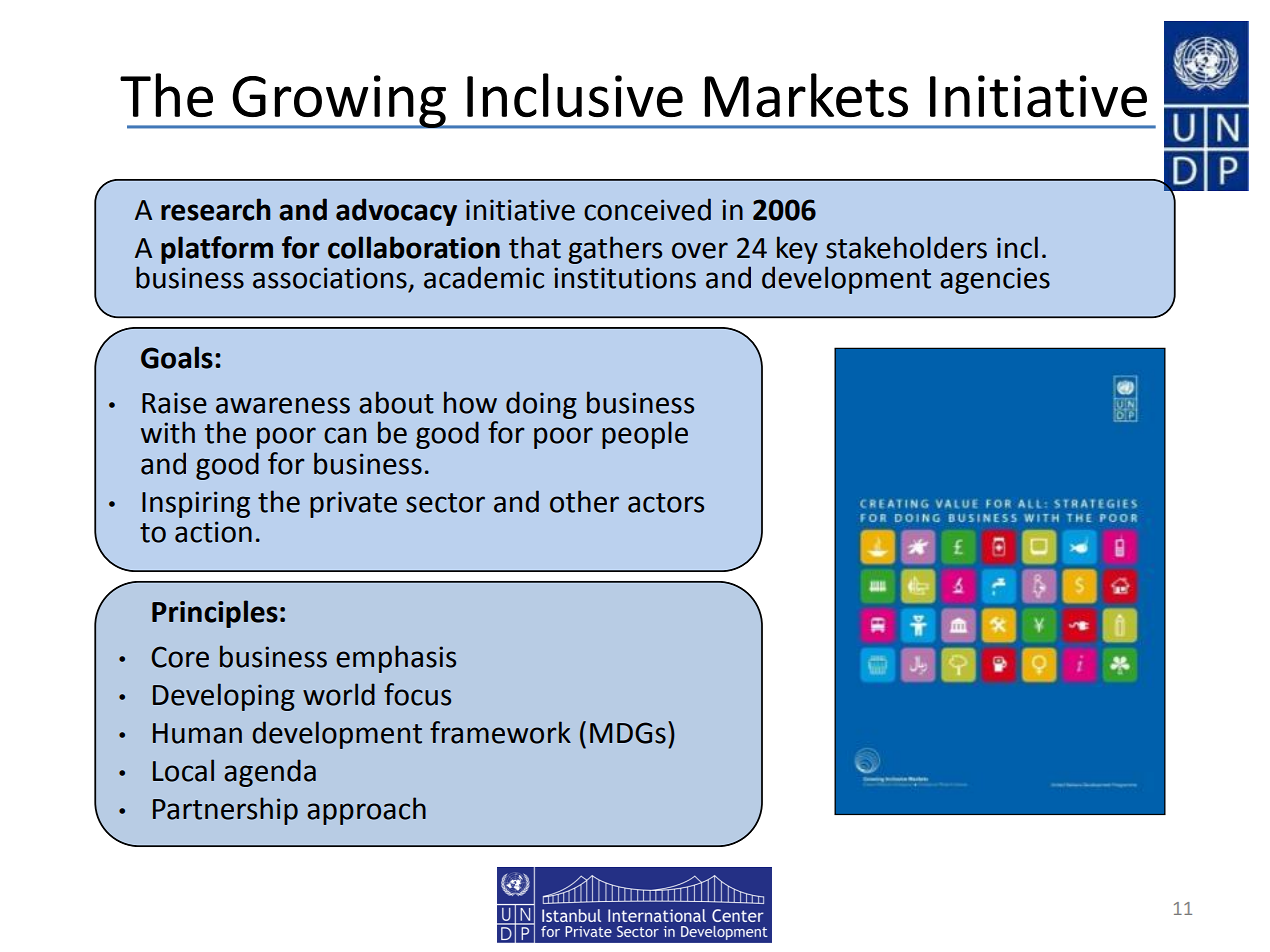 The height and width of the screenshot is (952, 1270). I want to click on other, so click(584, 501).
